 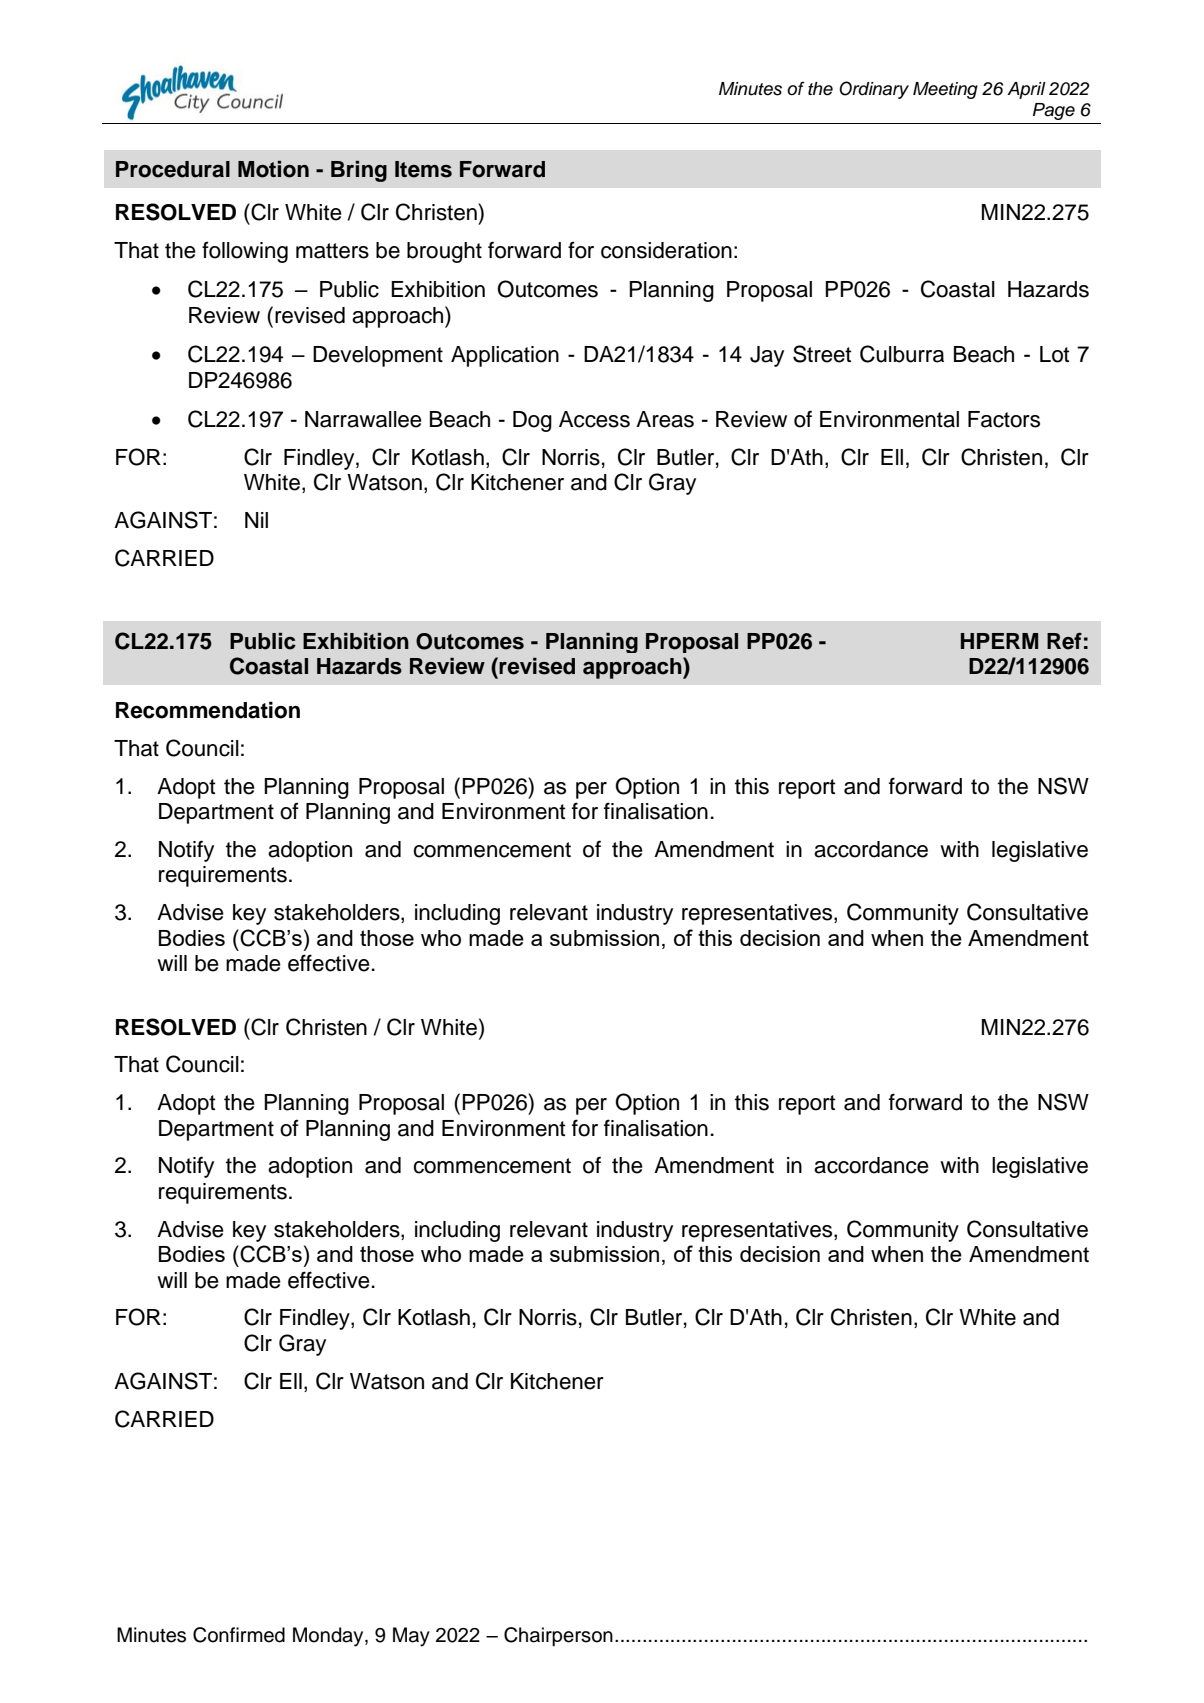 I want to click on Confirmed, so click(x=239, y=1635).
